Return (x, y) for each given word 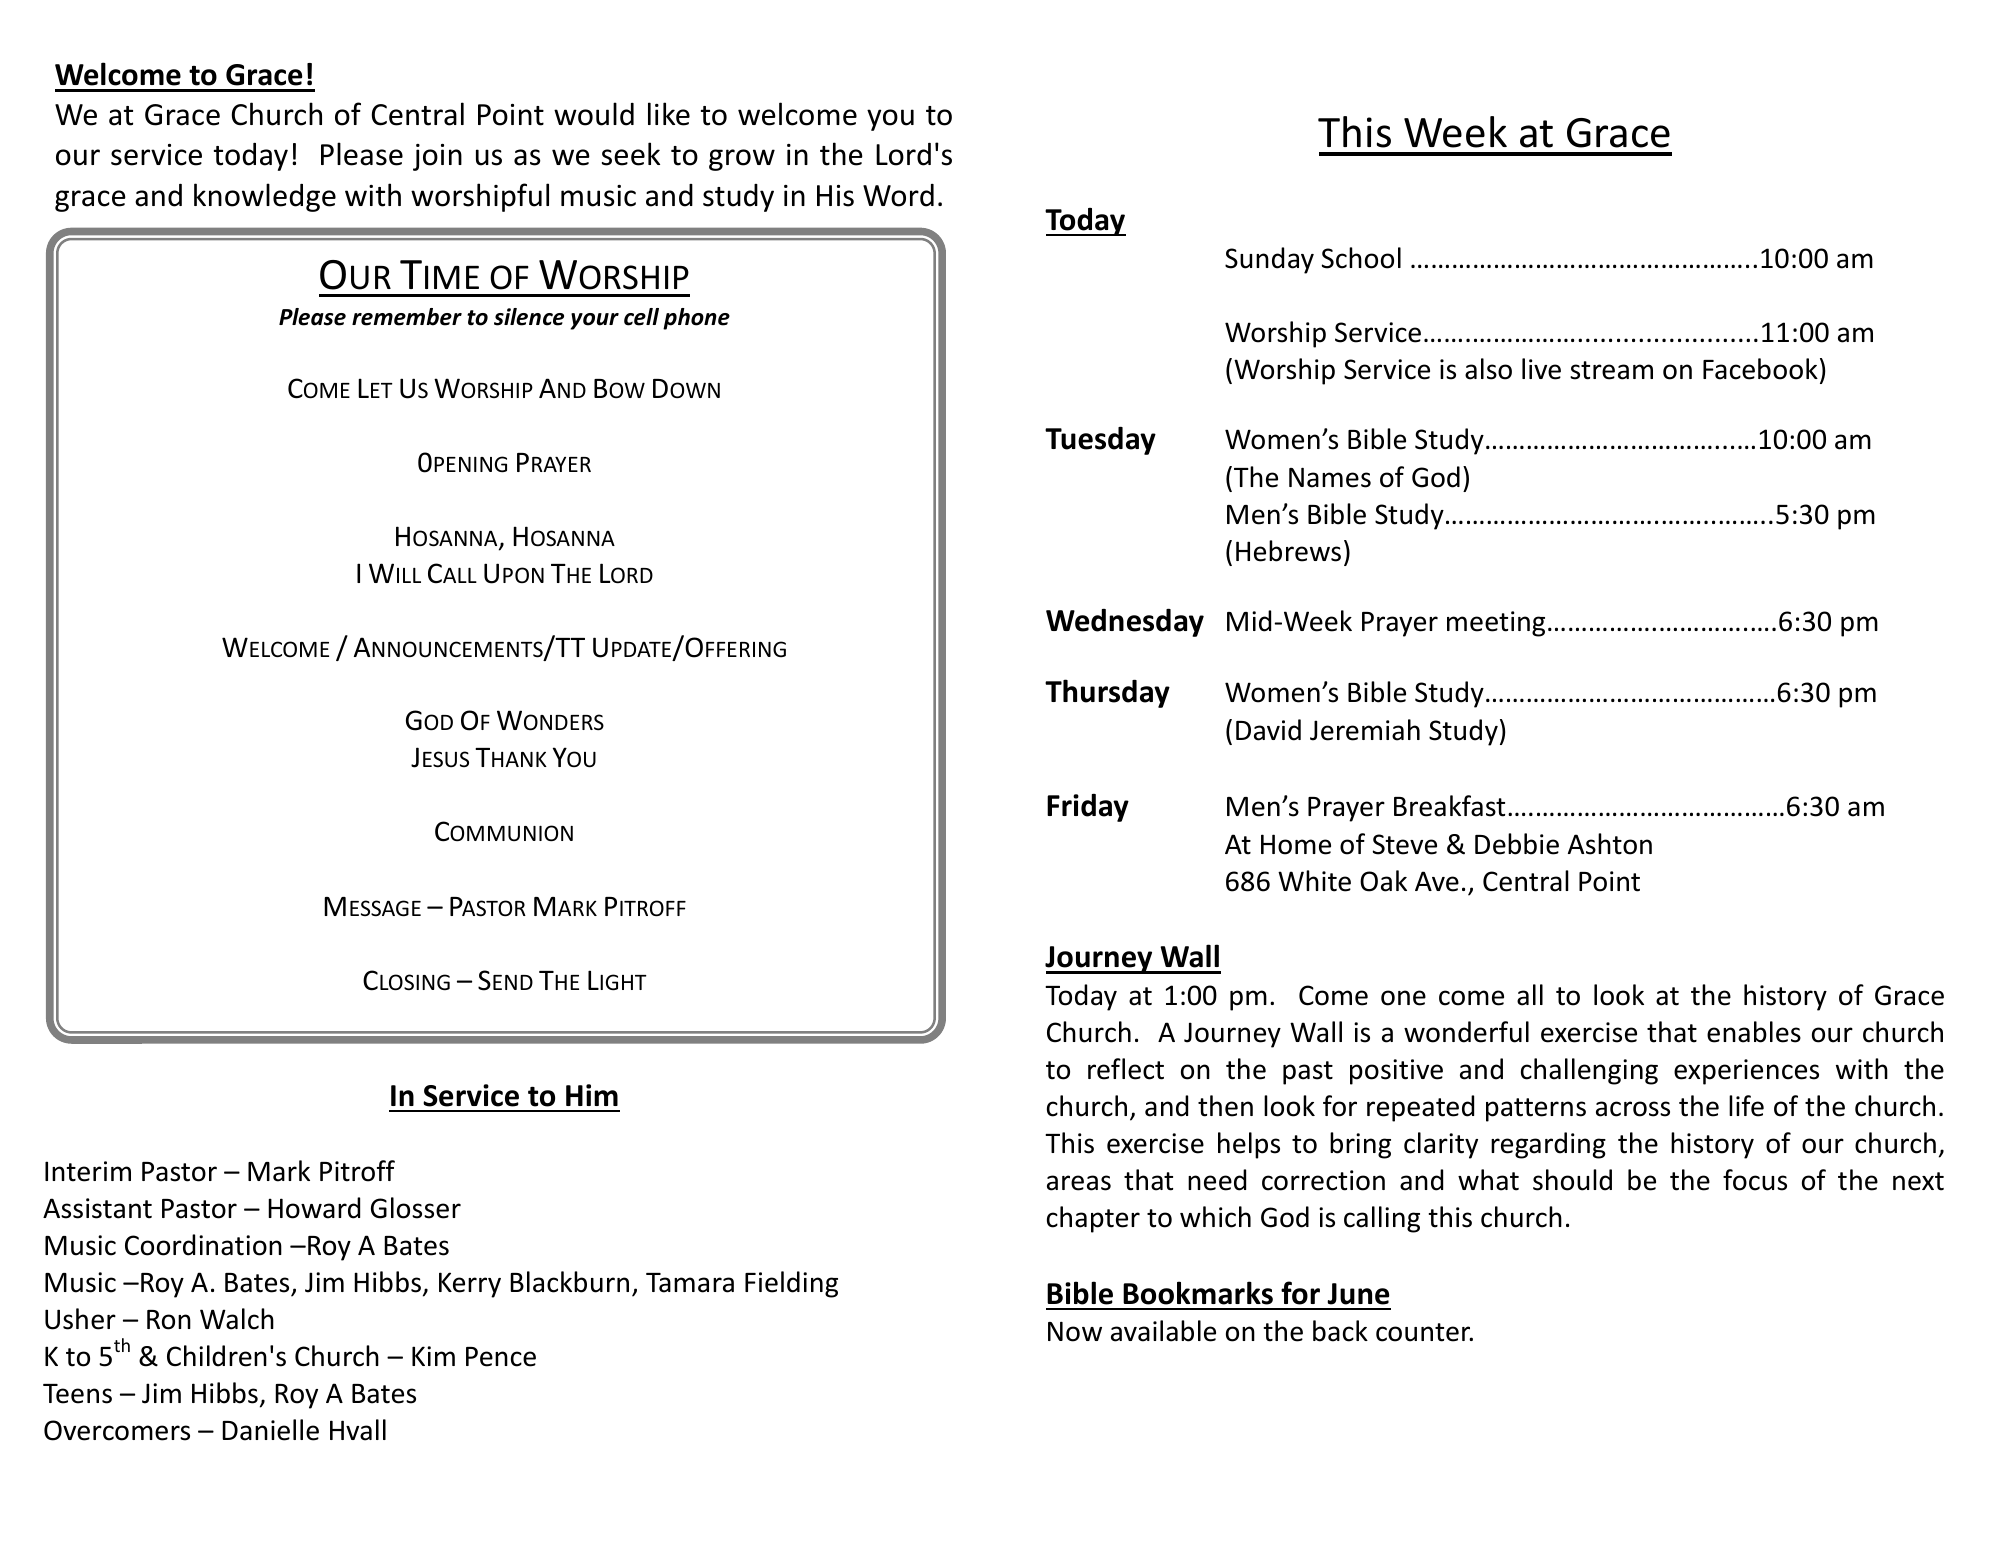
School (1361, 258)
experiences (1746, 1072)
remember (407, 317)
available (1163, 1331)
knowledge (265, 197)
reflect (1126, 1069)
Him (592, 1095)
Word (898, 195)
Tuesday (1100, 441)
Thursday (1107, 693)
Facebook (1760, 369)
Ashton (1610, 844)
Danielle (270, 1430)
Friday (1088, 808)
